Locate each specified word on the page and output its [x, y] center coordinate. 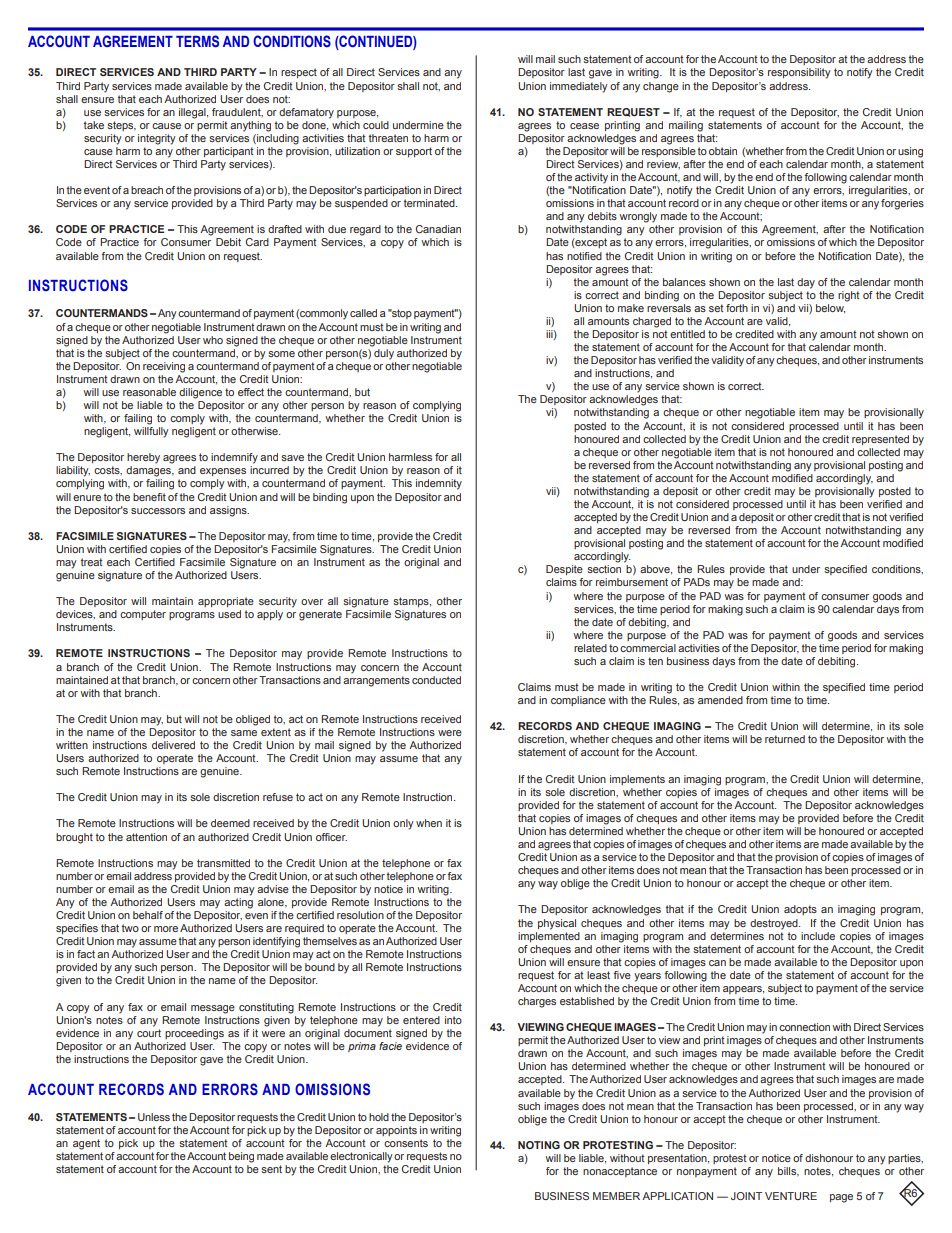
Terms [197, 41]
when [429, 823]
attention [146, 837]
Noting [539, 1145]
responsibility [799, 73]
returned [785, 739]
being [241, 1157]
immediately [579, 87]
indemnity [439, 484]
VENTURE [791, 1196]
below [830, 309]
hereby [143, 458]
